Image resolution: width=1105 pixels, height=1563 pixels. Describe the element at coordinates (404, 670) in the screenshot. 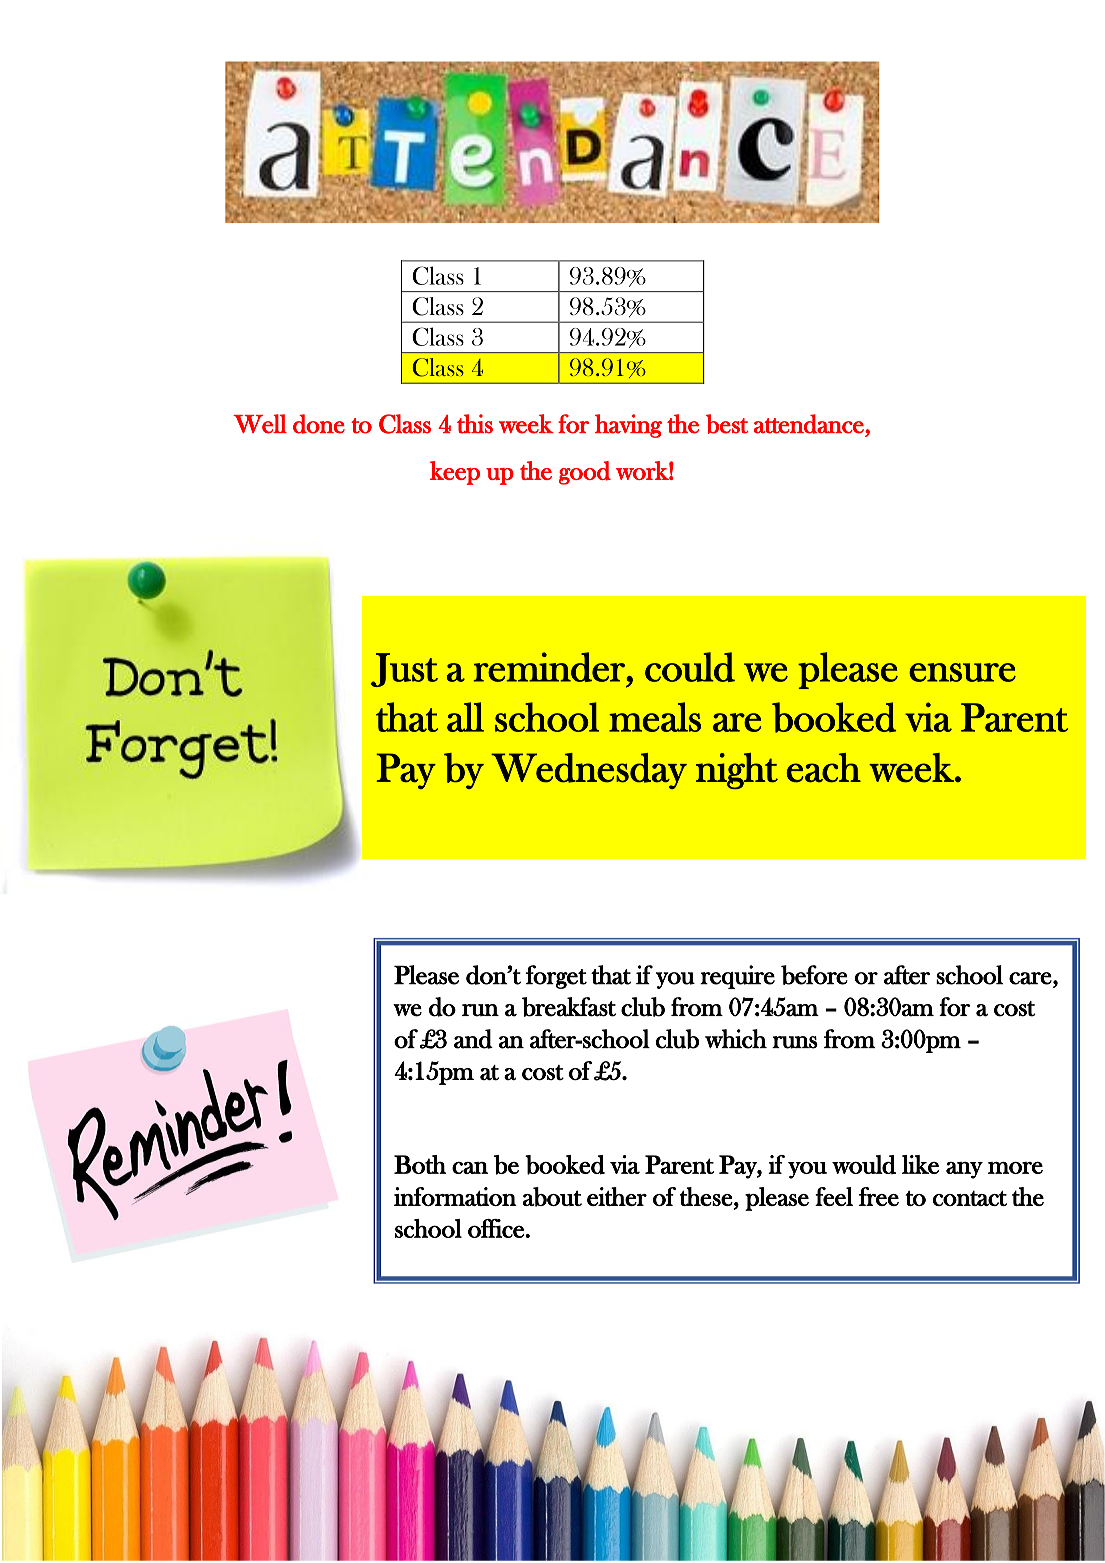

I see `Just` at that location.
